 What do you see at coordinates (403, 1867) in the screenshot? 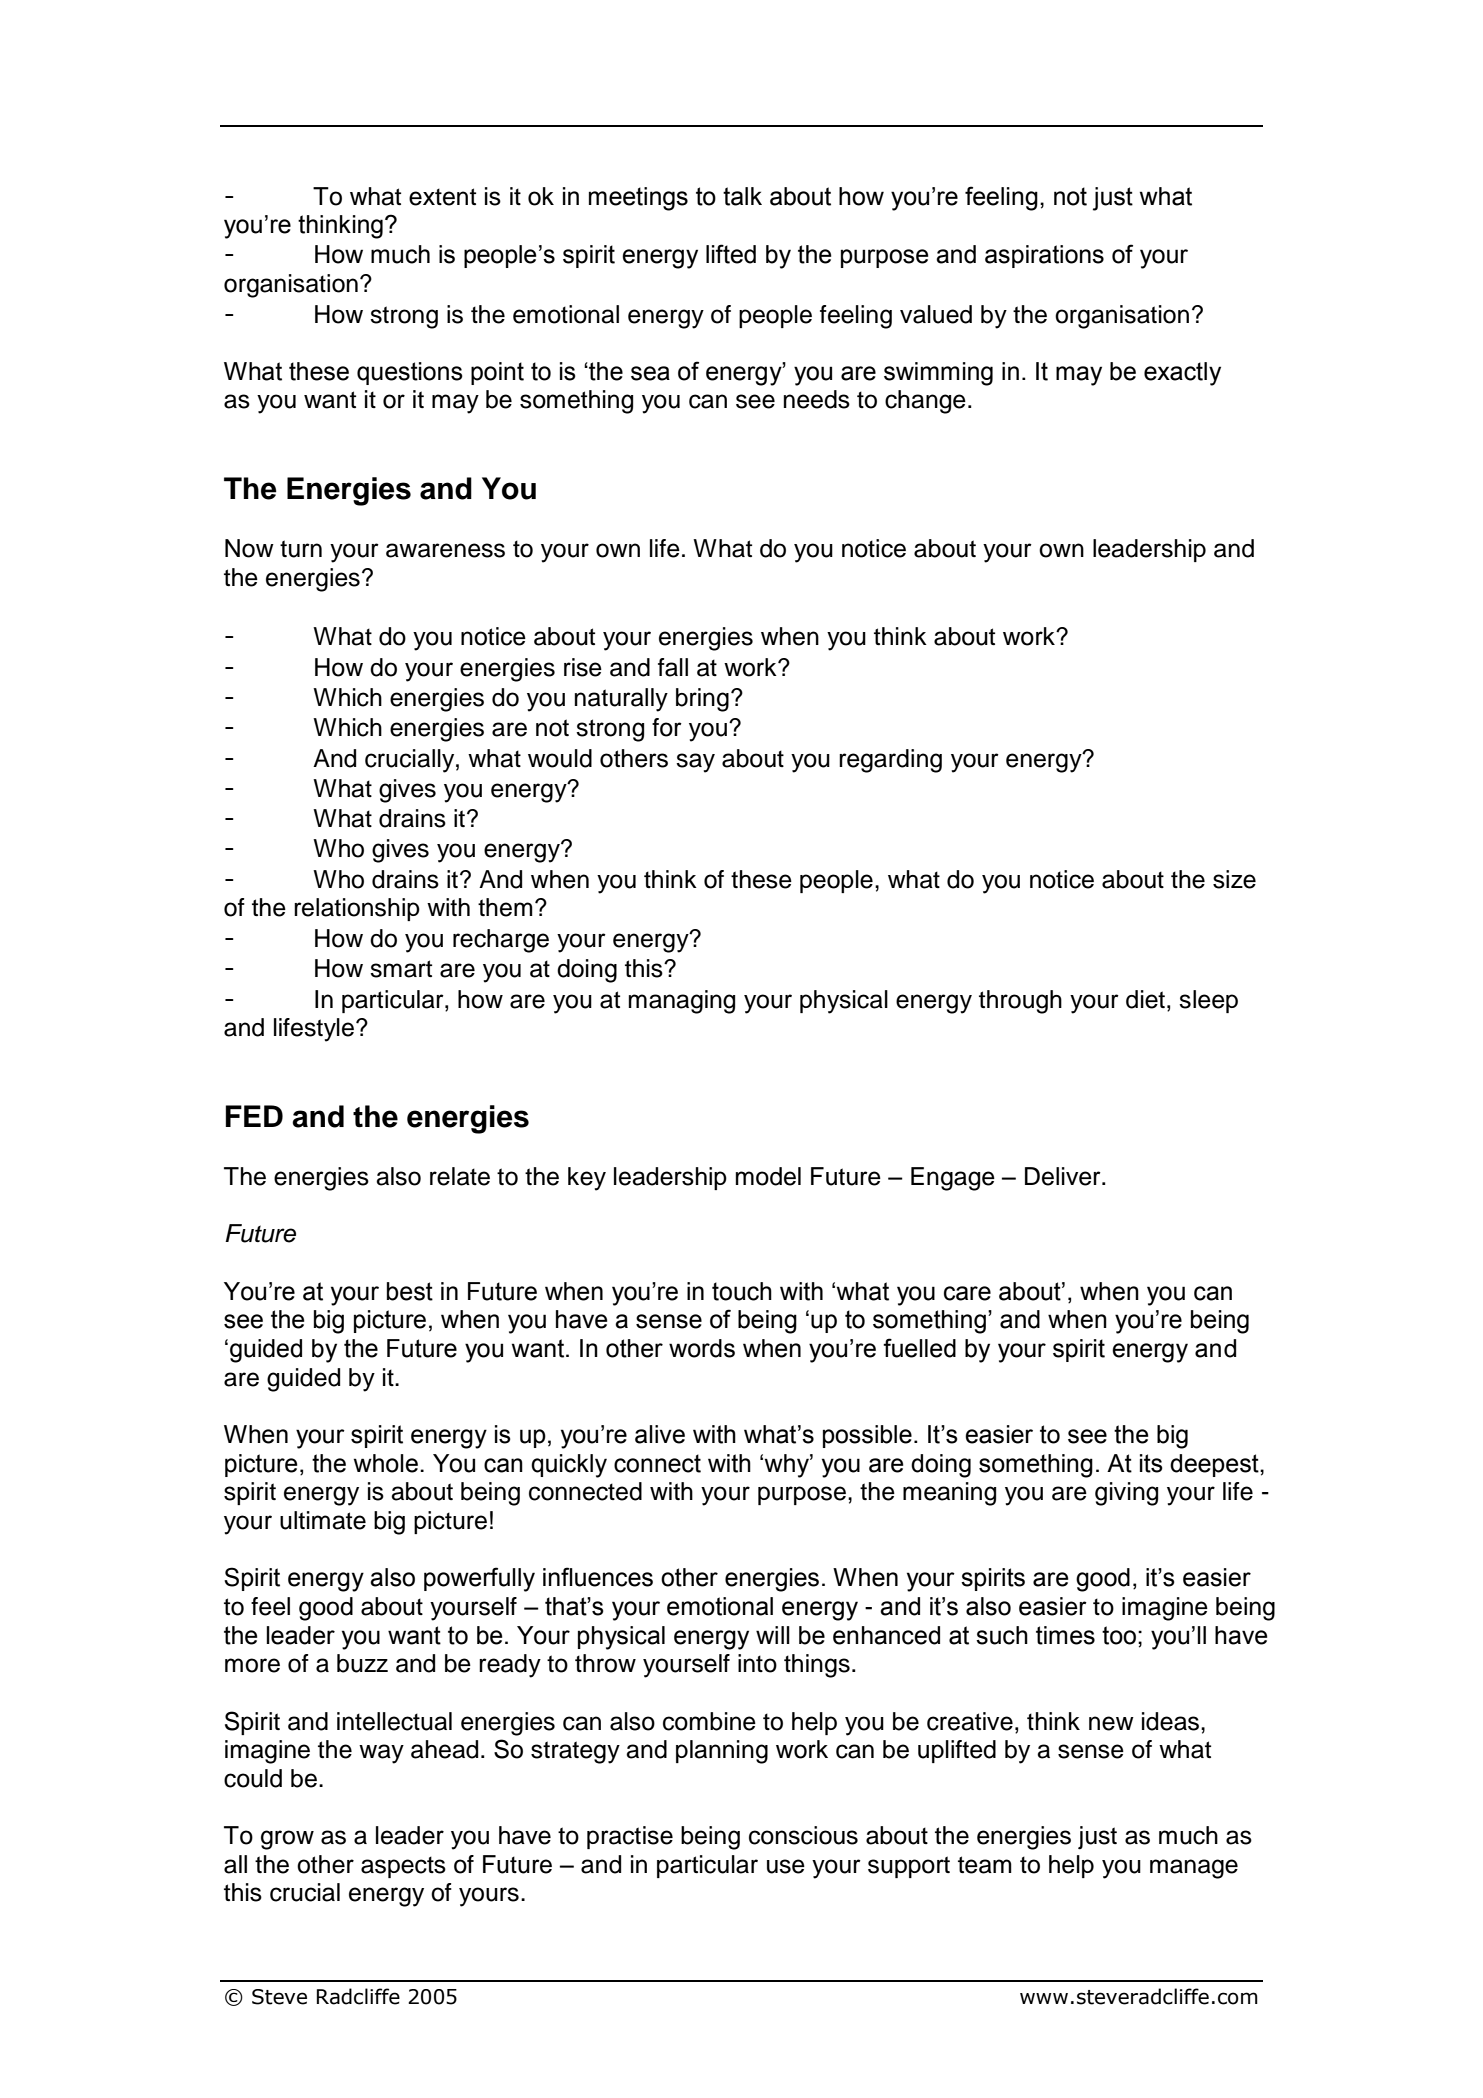
I see `aspects` at bounding box center [403, 1867].
